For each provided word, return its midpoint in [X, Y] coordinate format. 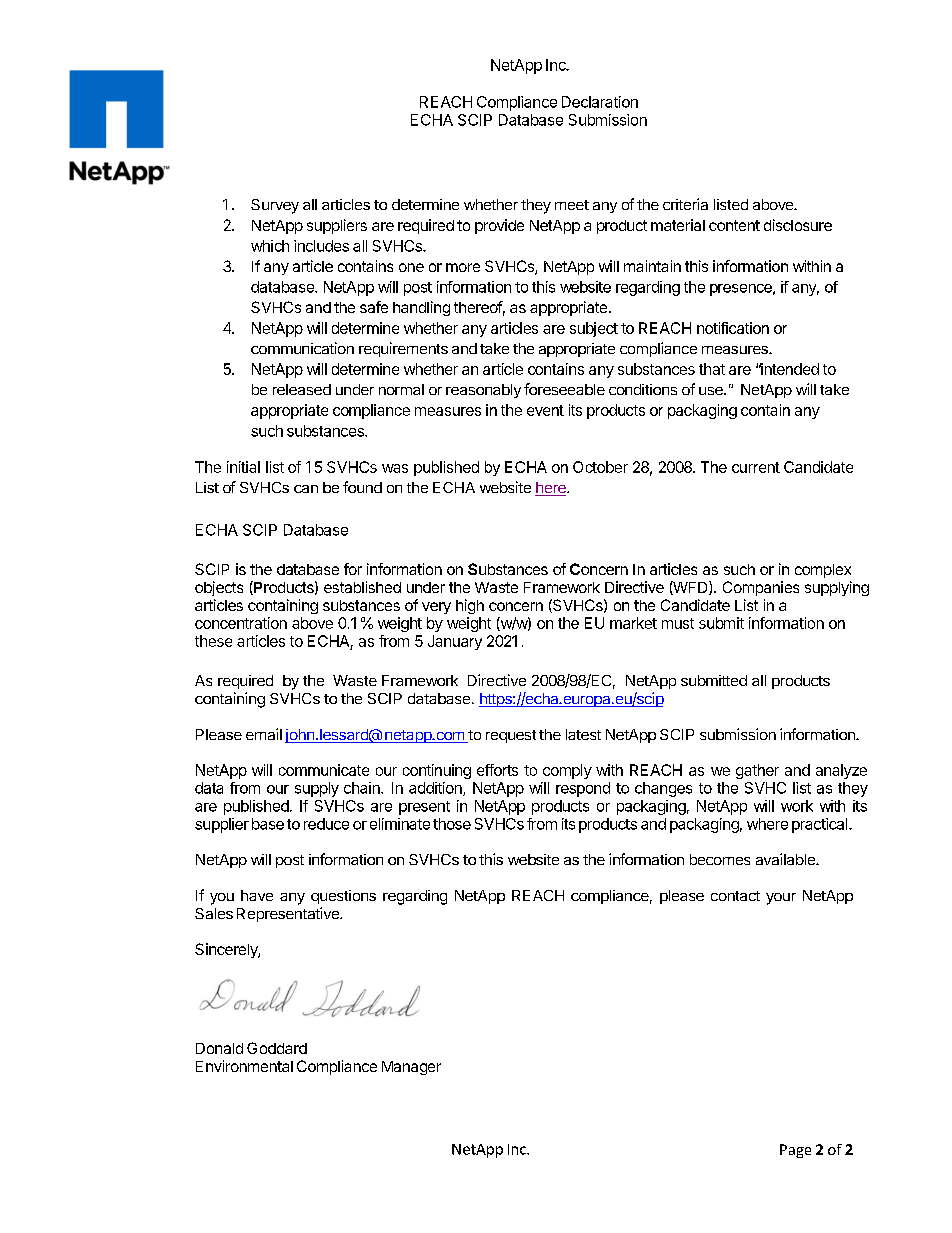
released [302, 389]
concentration [241, 623]
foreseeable [564, 389]
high [470, 606]
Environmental [244, 1066]
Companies [761, 588]
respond [583, 789]
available [786, 859]
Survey [275, 206]
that [712, 369]
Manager [411, 1068]
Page [795, 1151]
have [257, 895]
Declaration [600, 102]
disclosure [798, 225]
